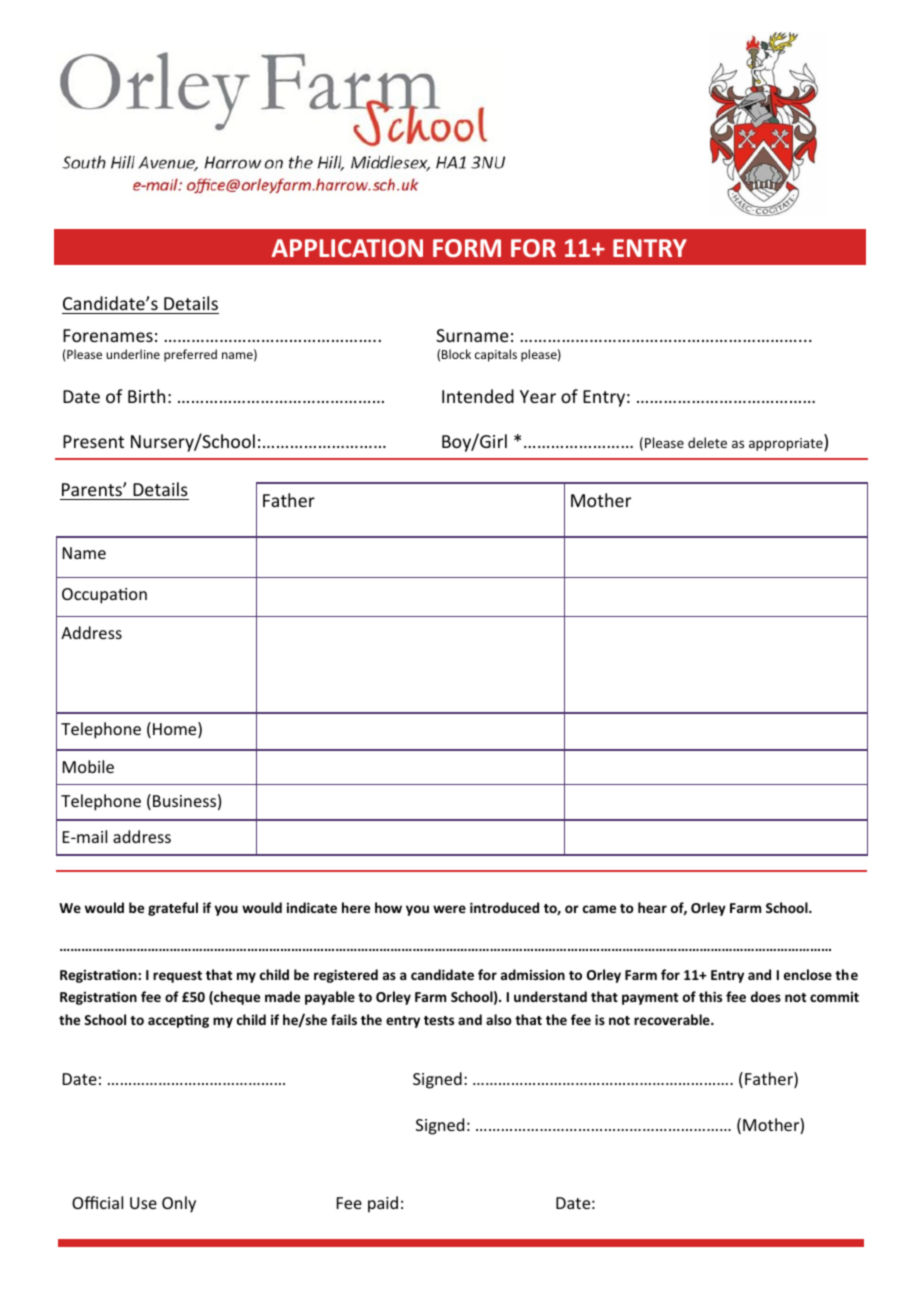 Image resolution: width=924 pixels, height=1308 pixels. What do you see at coordinates (538, 396) in the image?
I see `Year` at bounding box center [538, 396].
